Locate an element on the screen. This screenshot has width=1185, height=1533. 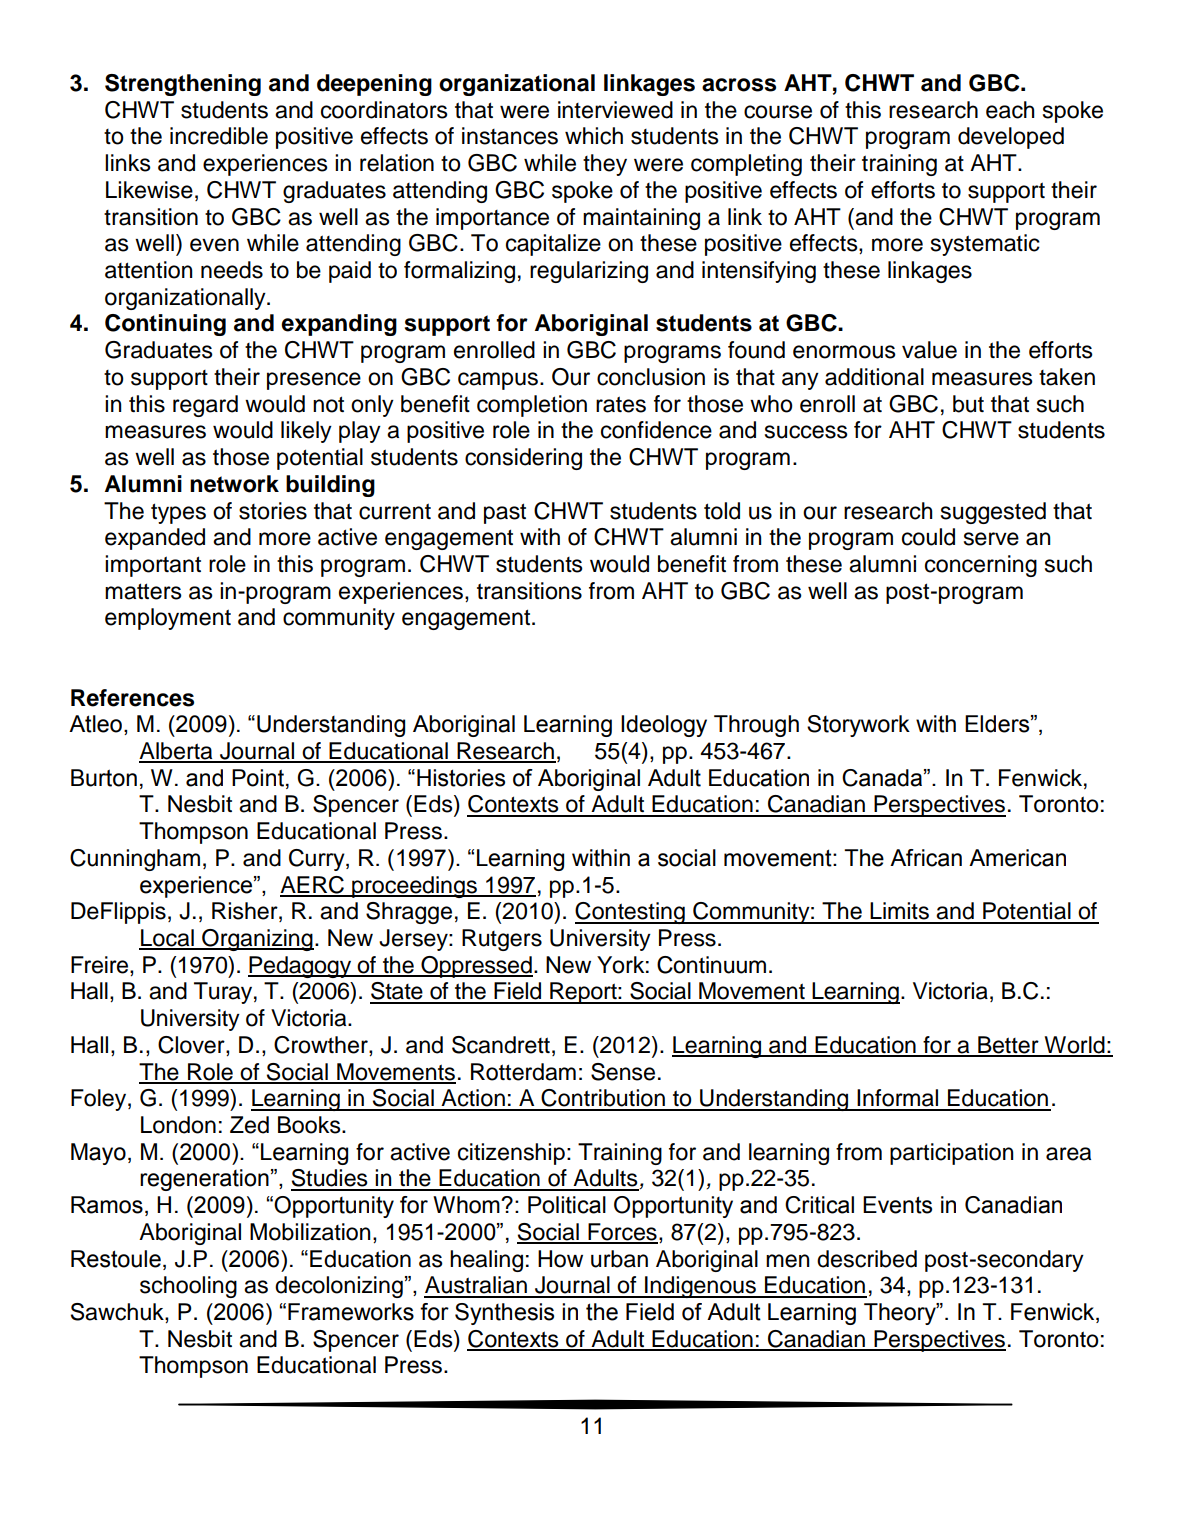
incredible is located at coordinates (219, 136).
